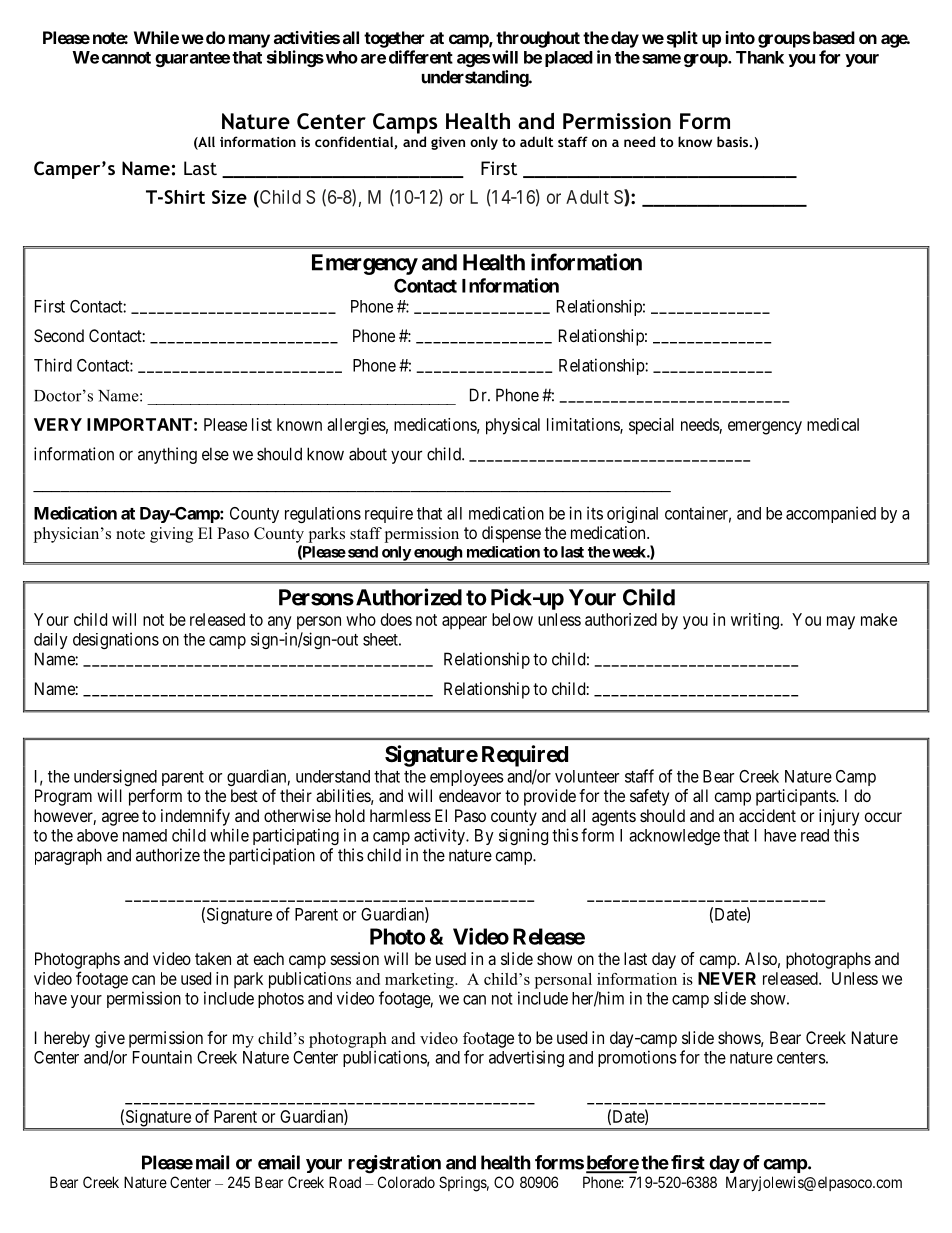 The image size is (952, 1233). I want to click on cannot, so click(126, 58).
